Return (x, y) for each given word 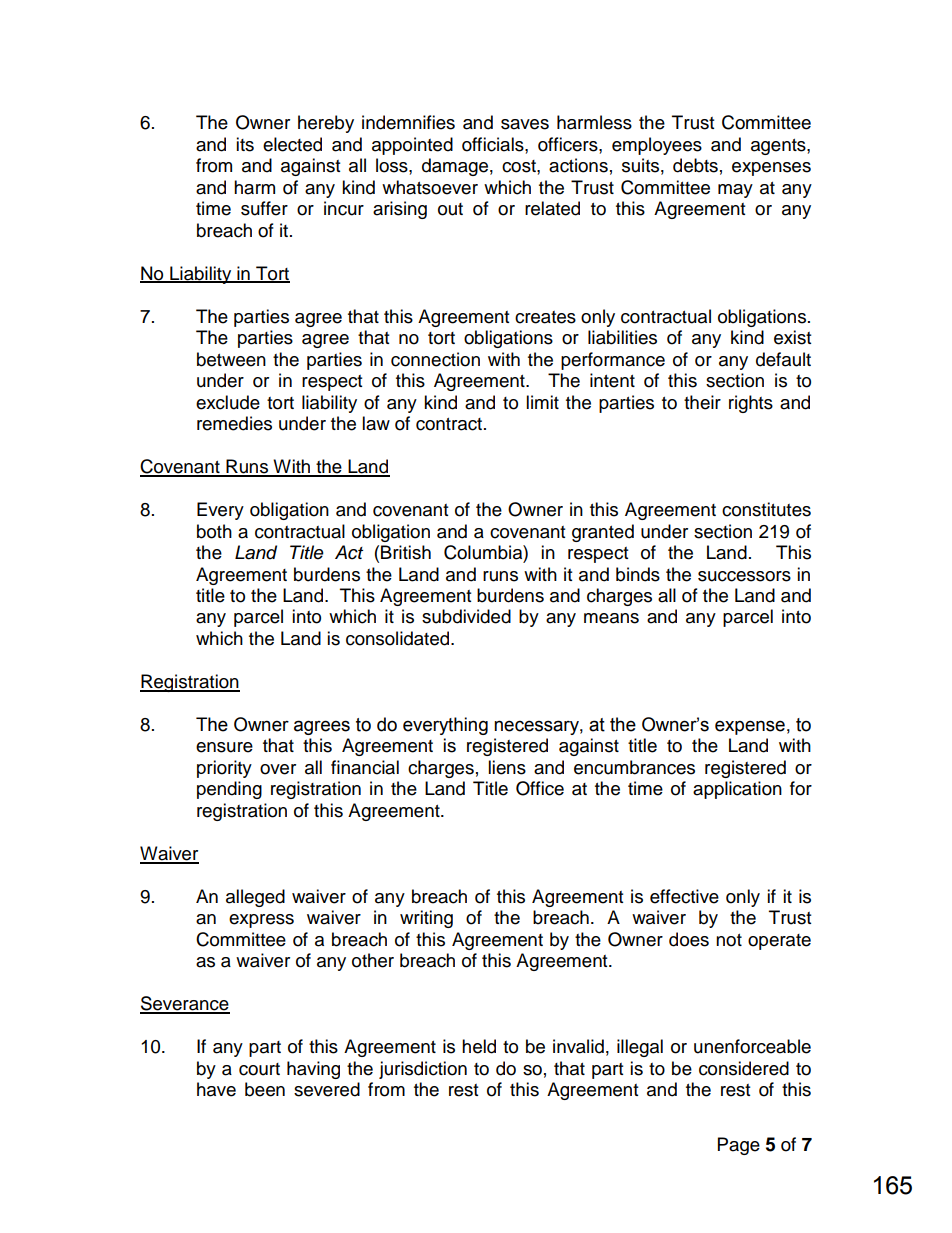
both (214, 531)
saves (525, 124)
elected (292, 144)
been (265, 1089)
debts (695, 165)
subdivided (466, 616)
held (479, 1046)
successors (744, 576)
